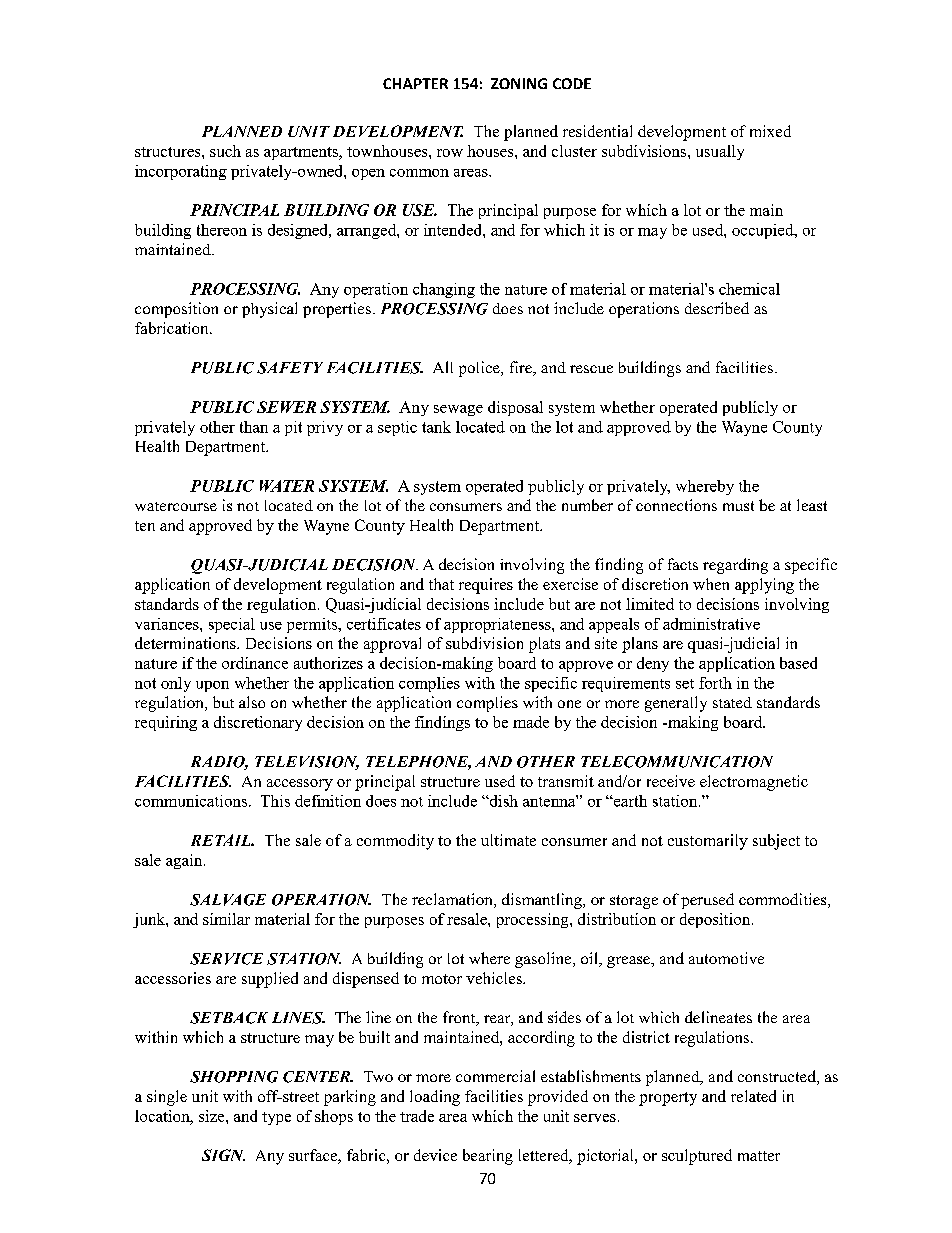  Describe the element at coordinates (488, 1157) in the image. I see `bearing` at that location.
